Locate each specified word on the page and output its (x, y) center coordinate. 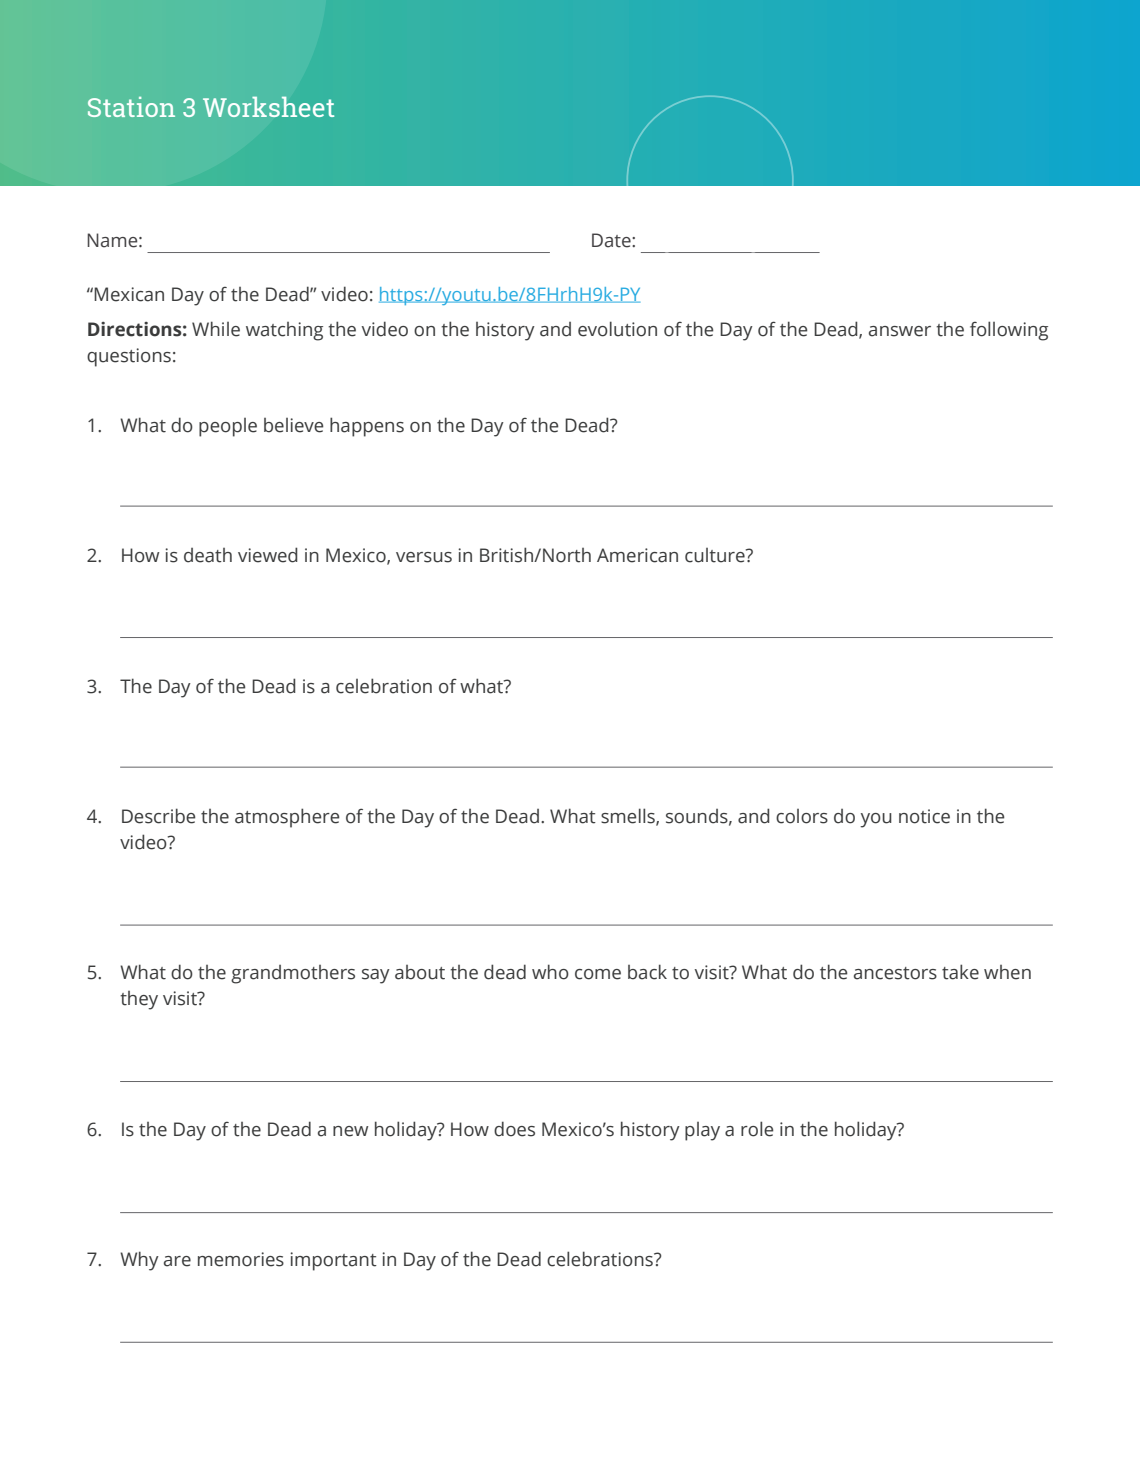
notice (924, 816)
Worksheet (268, 107)
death (208, 555)
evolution (617, 329)
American (637, 555)
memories (241, 1259)
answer (900, 331)
